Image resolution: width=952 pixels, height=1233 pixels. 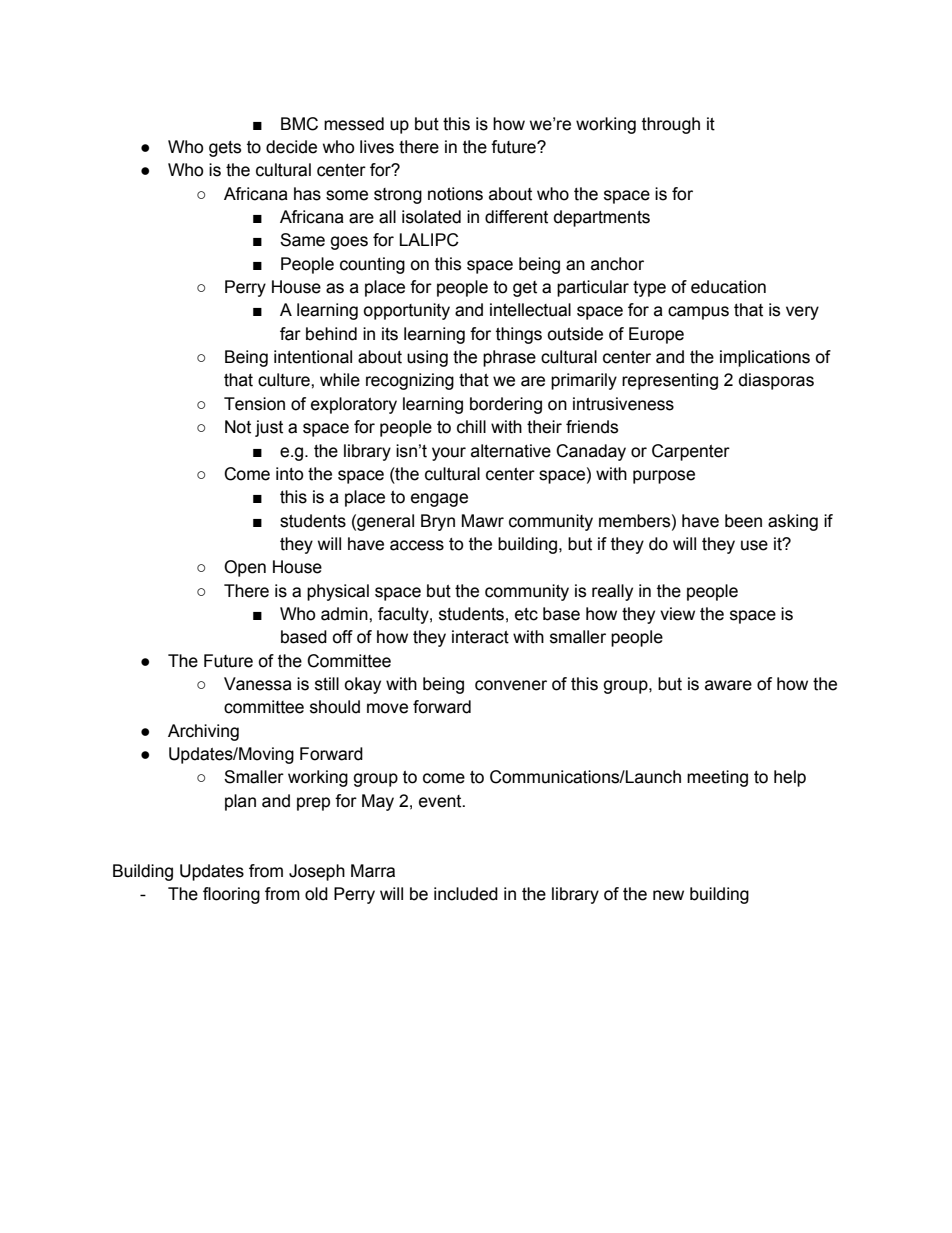 What do you see at coordinates (698, 313) in the document?
I see `campus` at bounding box center [698, 313].
